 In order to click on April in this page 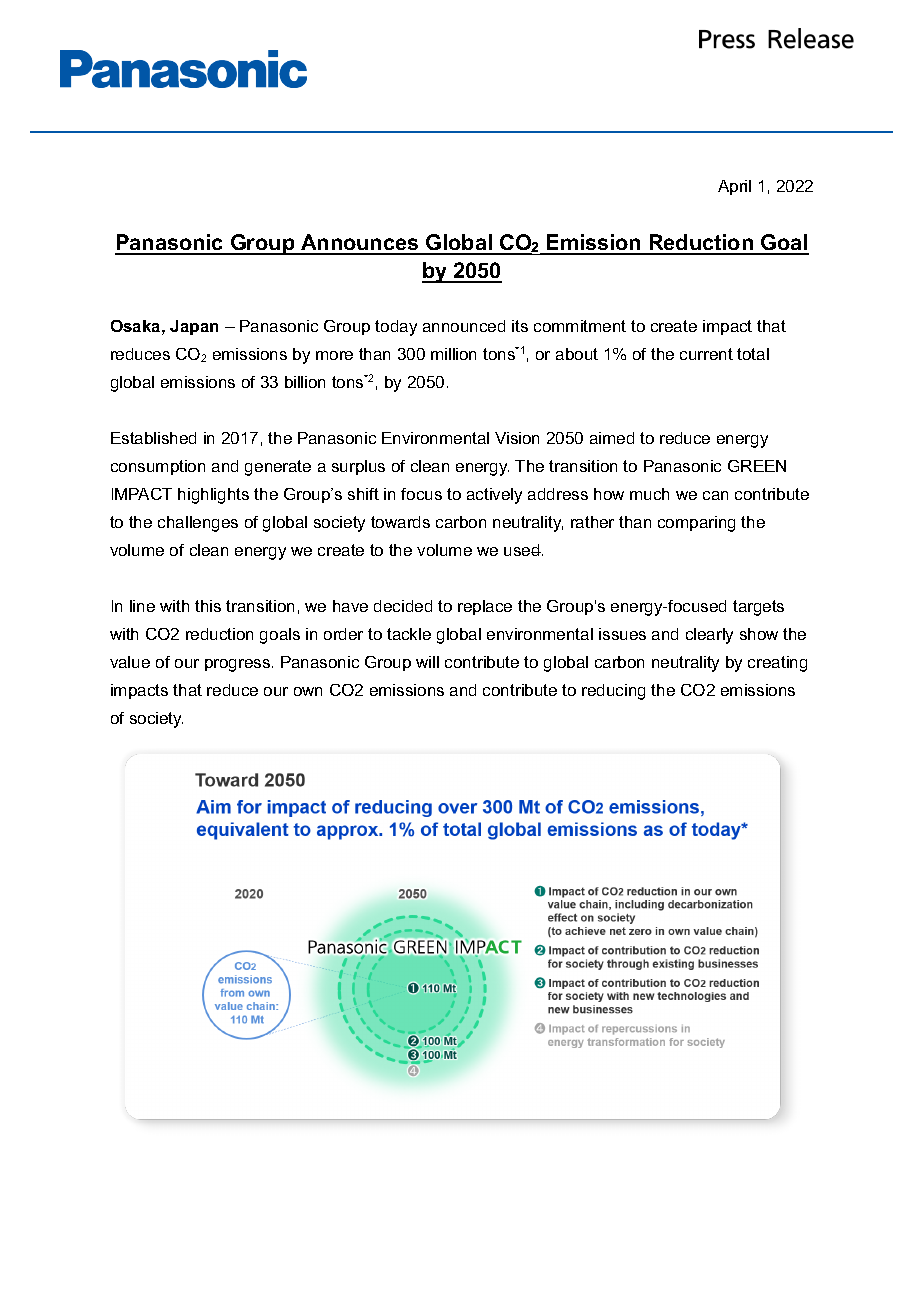, I will do `click(734, 187)`.
